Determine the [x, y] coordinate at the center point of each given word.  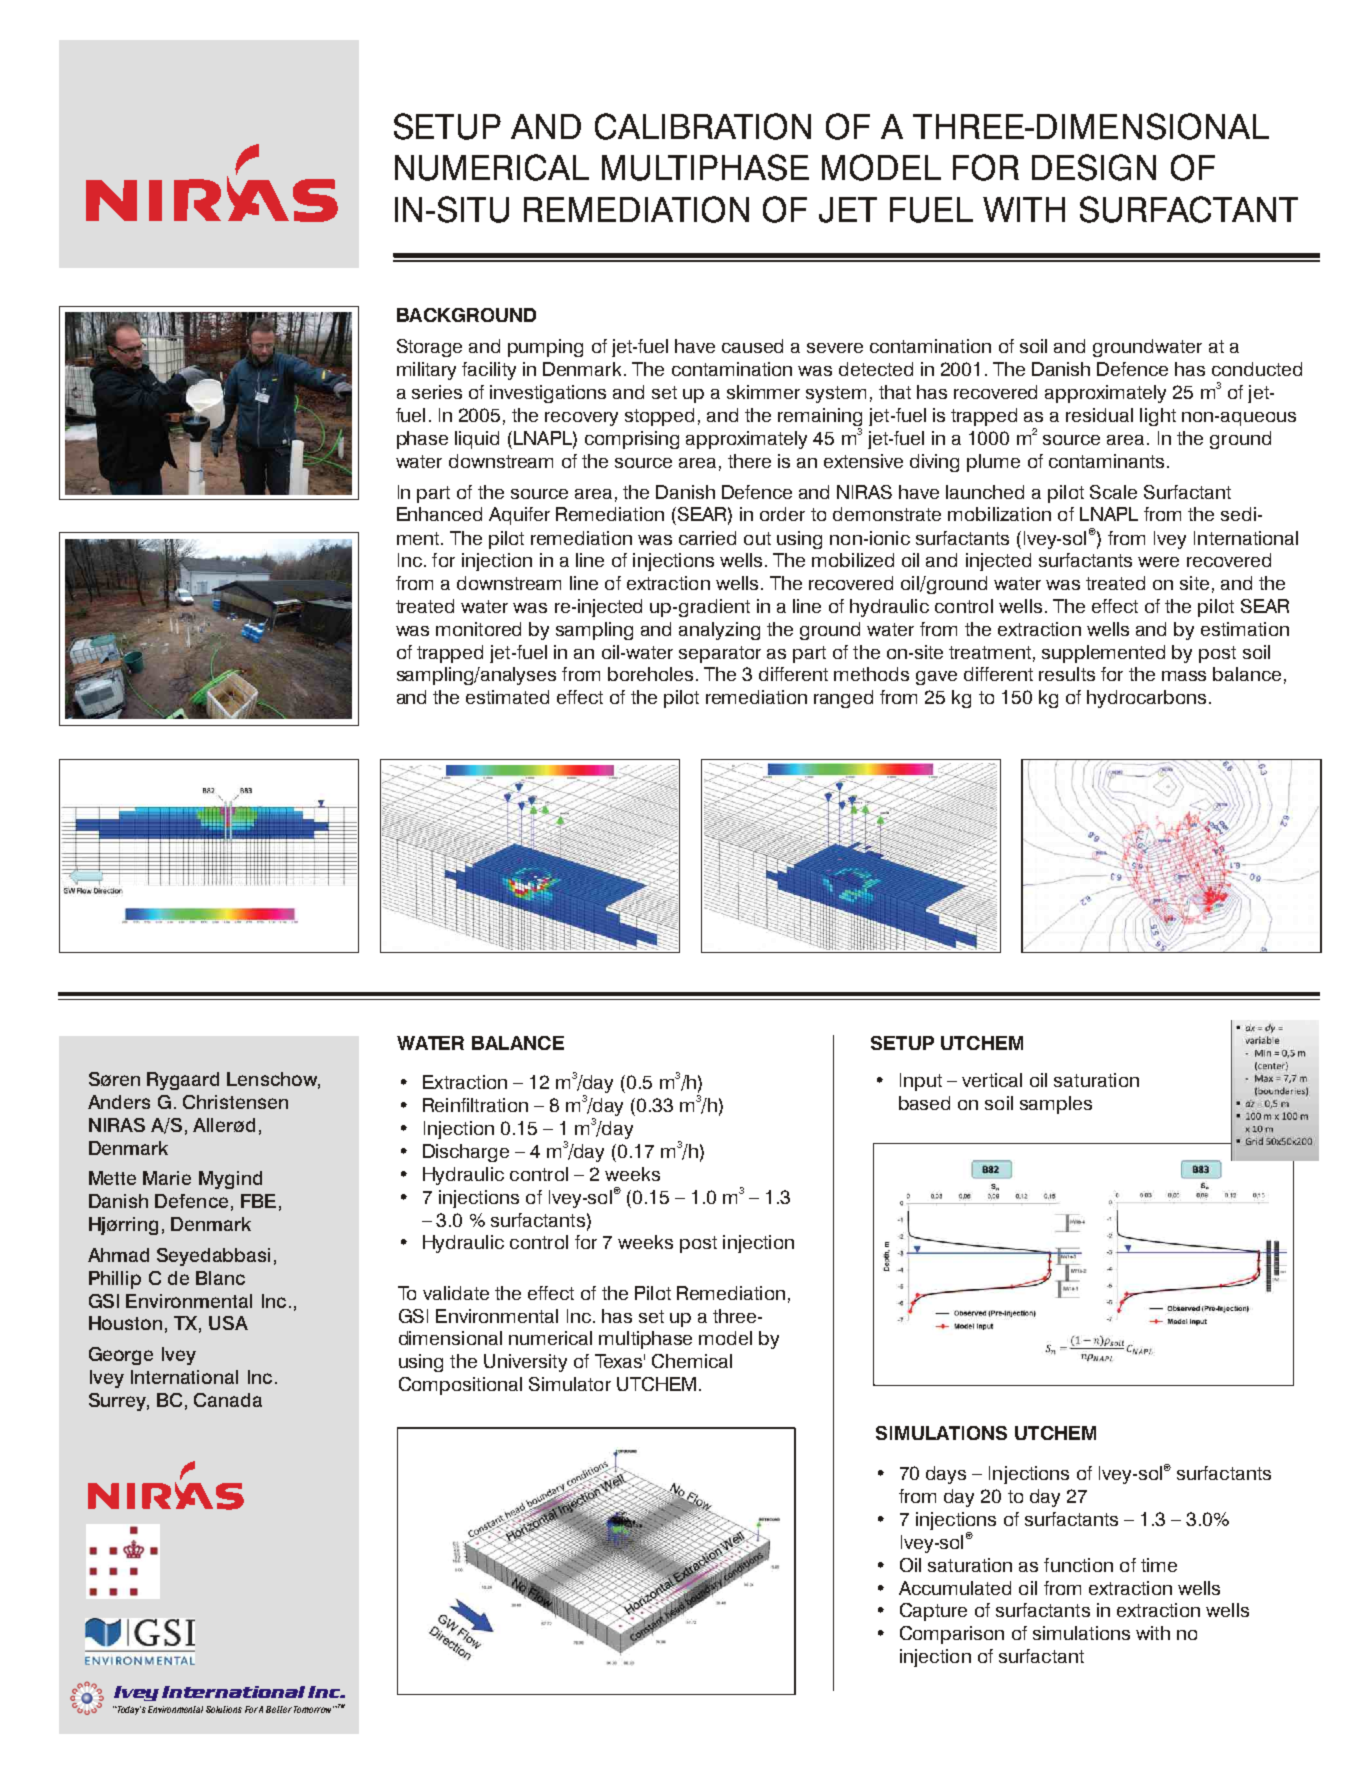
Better [279, 1709]
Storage [429, 348]
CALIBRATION [703, 126]
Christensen [235, 1102]
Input [921, 1082]
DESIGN [1094, 167]
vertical [992, 1080]
